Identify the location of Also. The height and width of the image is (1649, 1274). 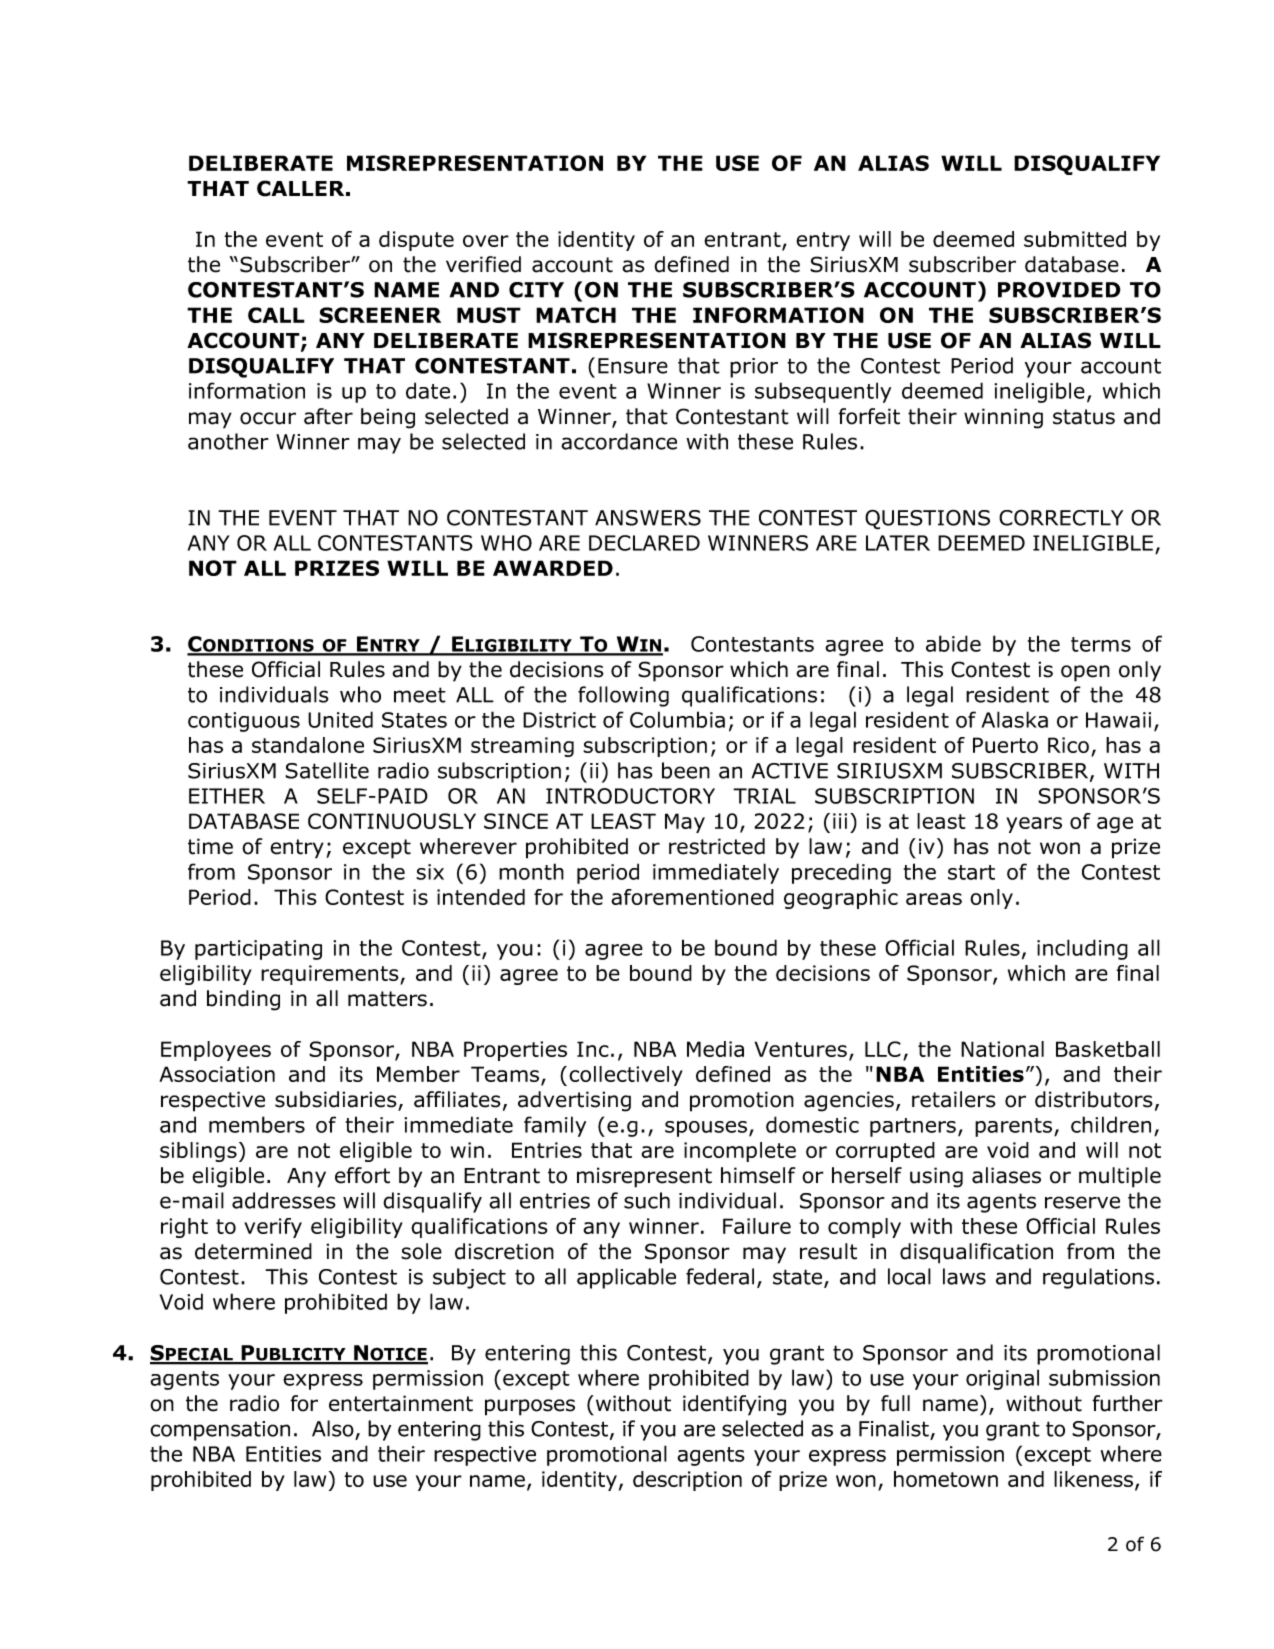
(333, 1428).
